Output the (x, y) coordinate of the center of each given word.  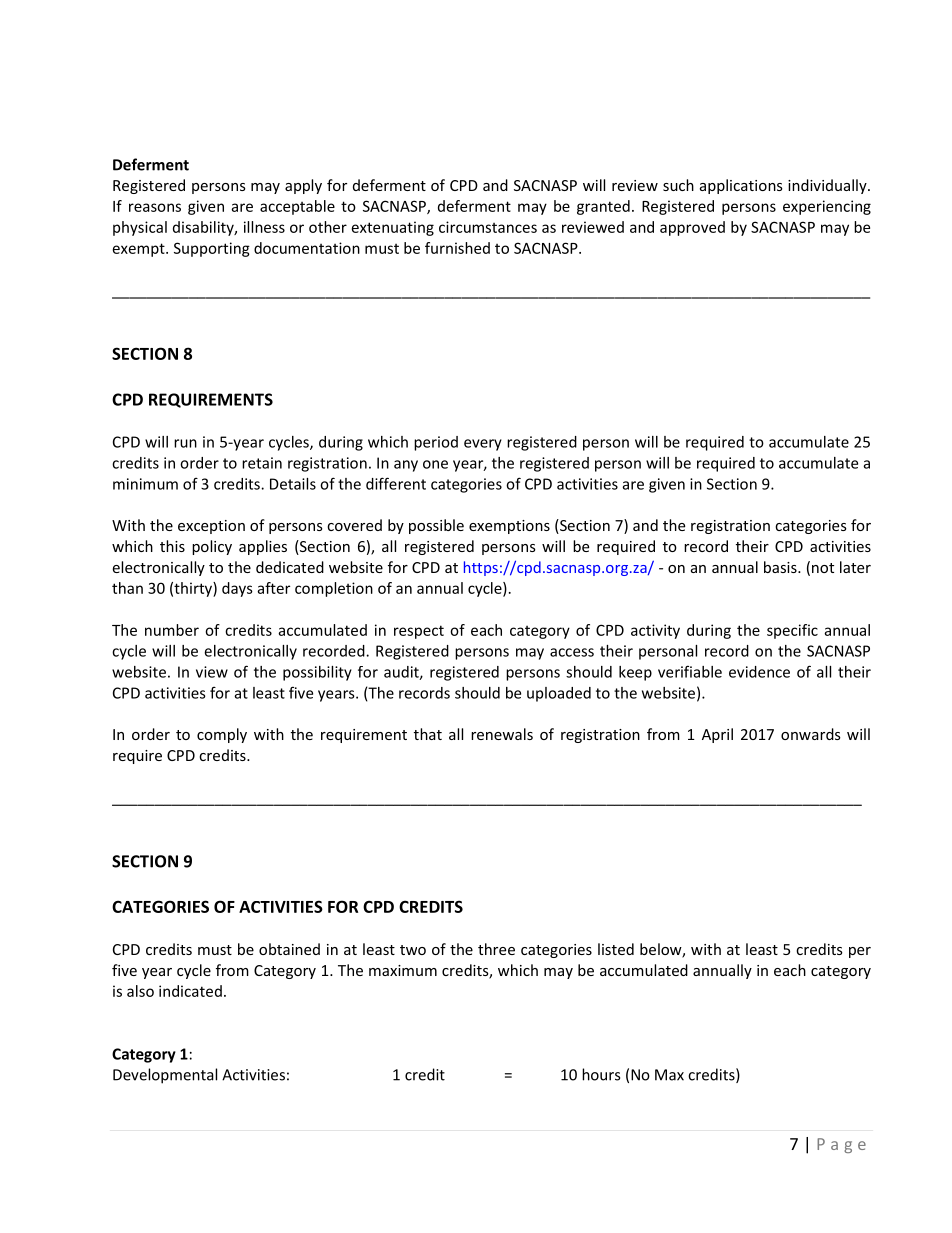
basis (781, 567)
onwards (811, 734)
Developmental (165, 1076)
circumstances (488, 227)
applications (741, 186)
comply (222, 735)
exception (211, 527)
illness (264, 227)
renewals (502, 734)
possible (436, 526)
